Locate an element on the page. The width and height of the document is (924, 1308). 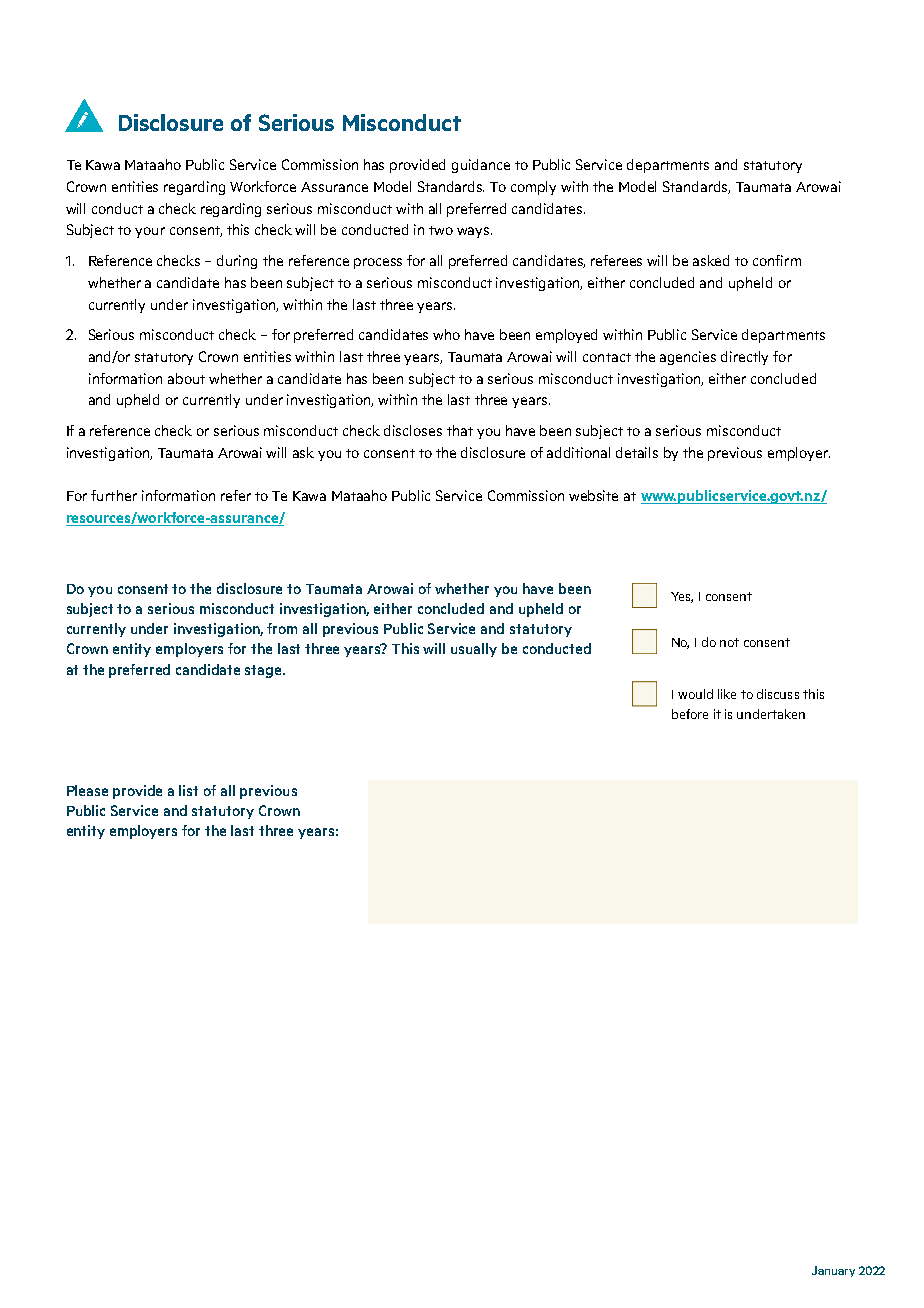
Yes is located at coordinates (682, 597).
